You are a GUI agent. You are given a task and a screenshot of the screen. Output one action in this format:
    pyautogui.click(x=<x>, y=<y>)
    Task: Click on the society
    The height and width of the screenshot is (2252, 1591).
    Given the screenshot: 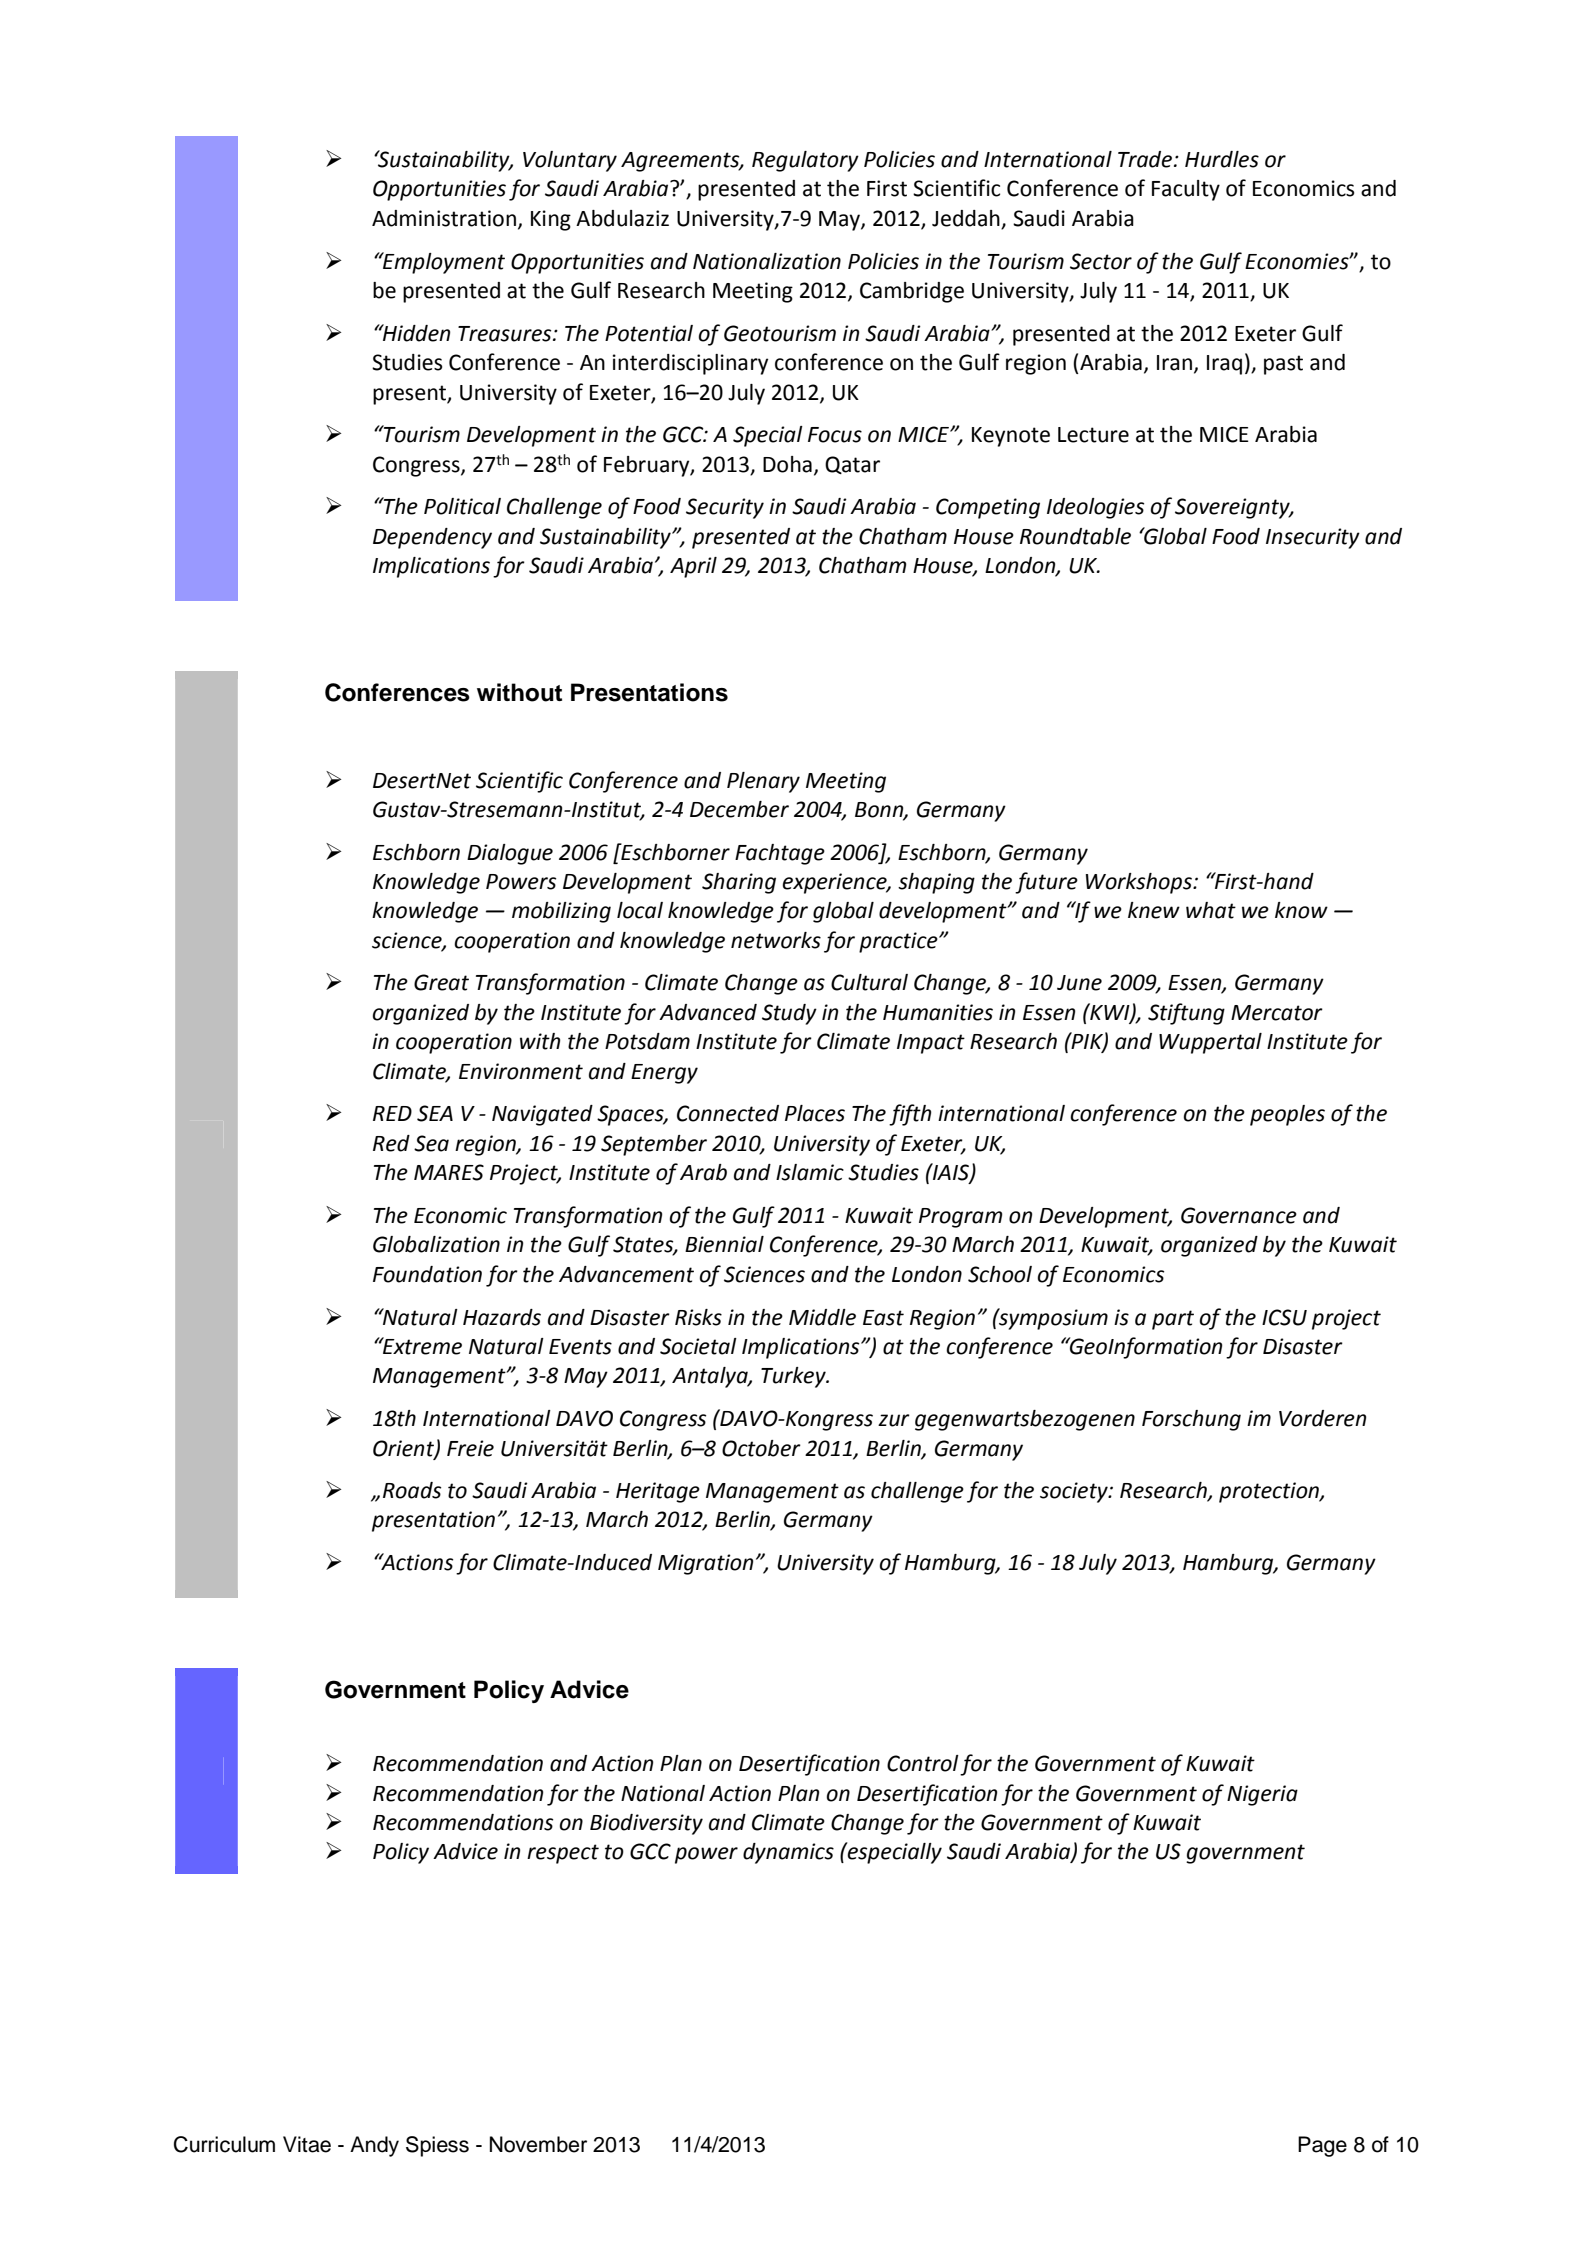 What is the action you would take?
    pyautogui.click(x=1075, y=1492)
